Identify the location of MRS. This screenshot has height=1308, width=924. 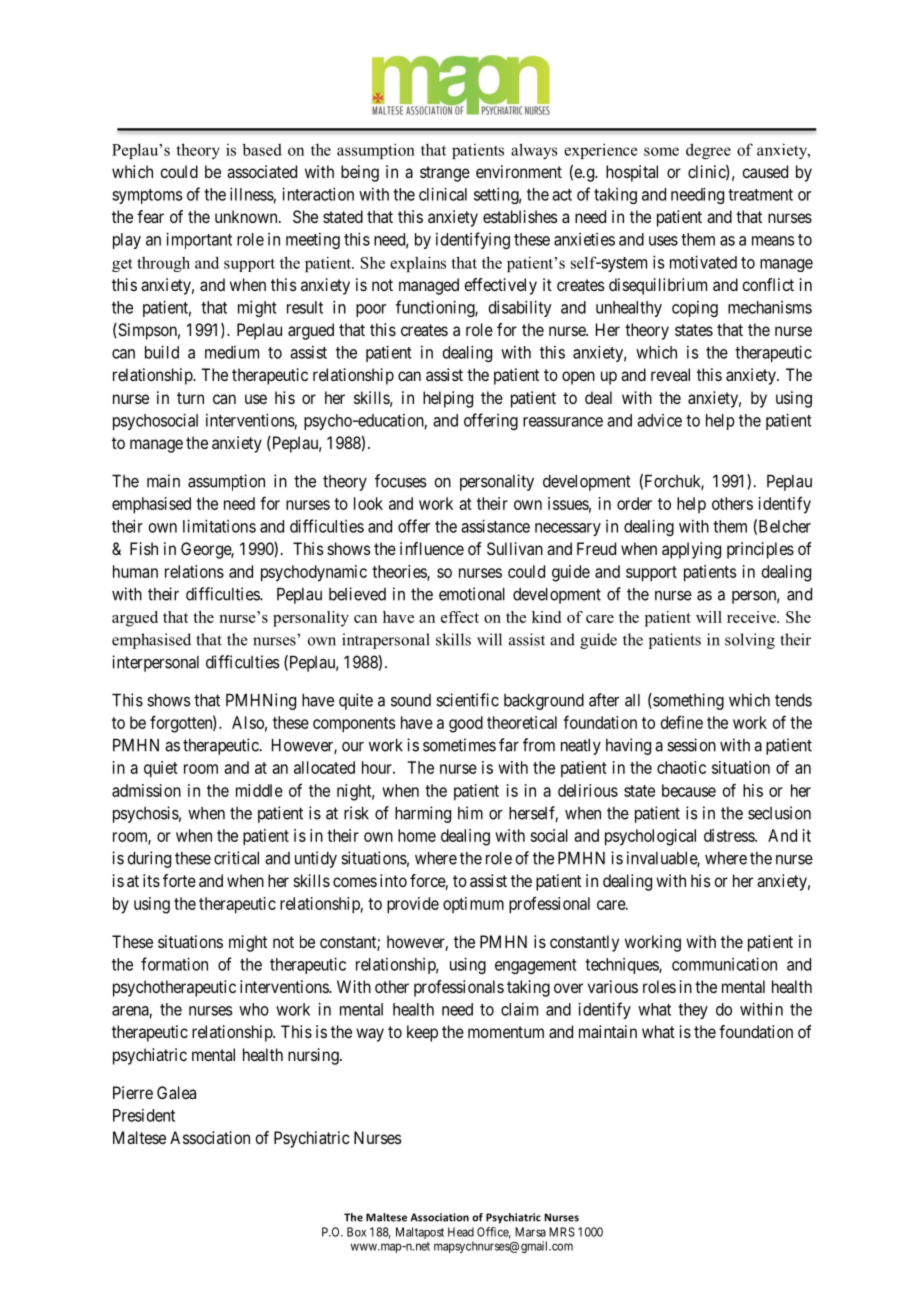
(562, 1232).
